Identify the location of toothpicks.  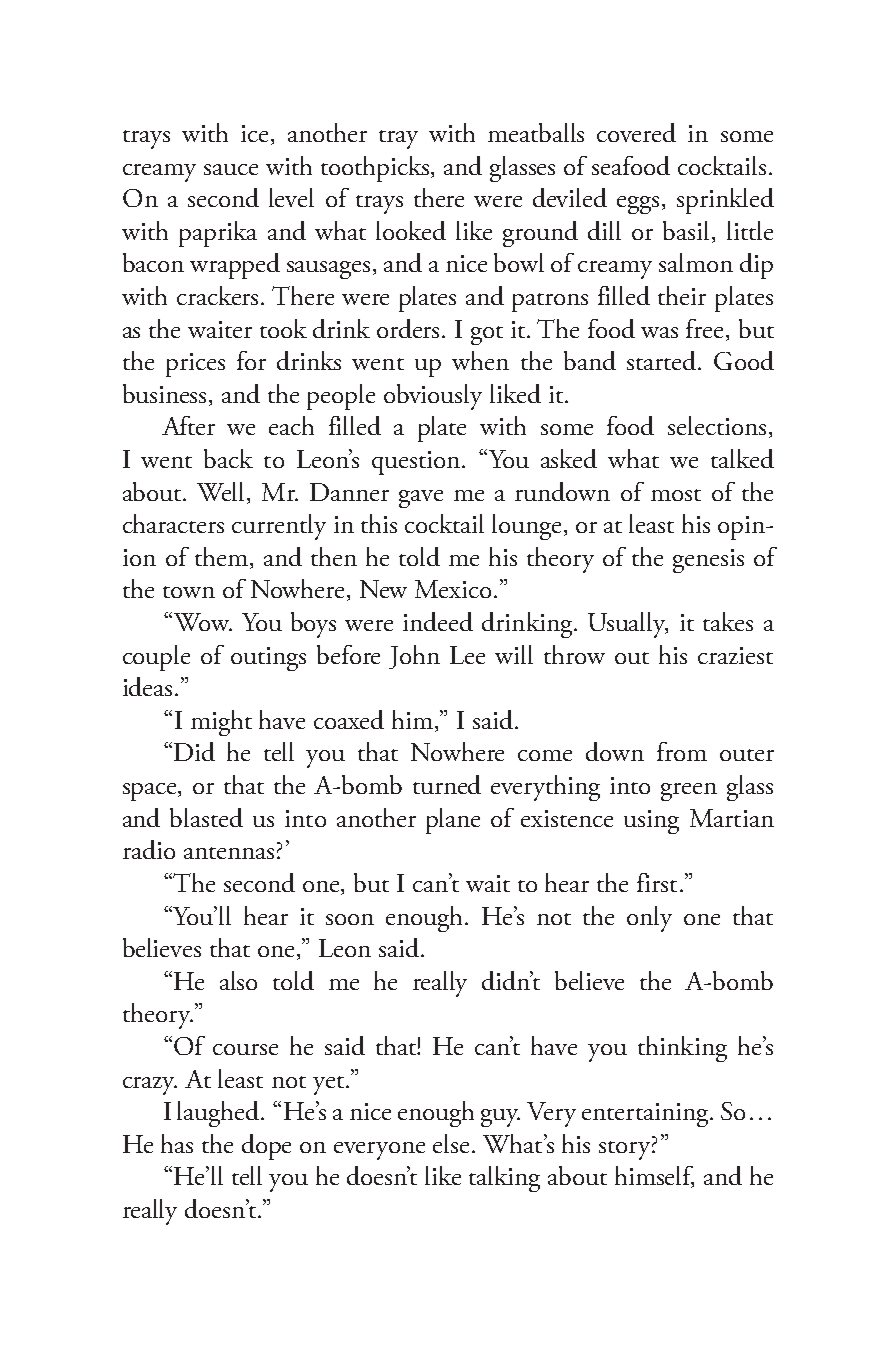
(376, 169).
